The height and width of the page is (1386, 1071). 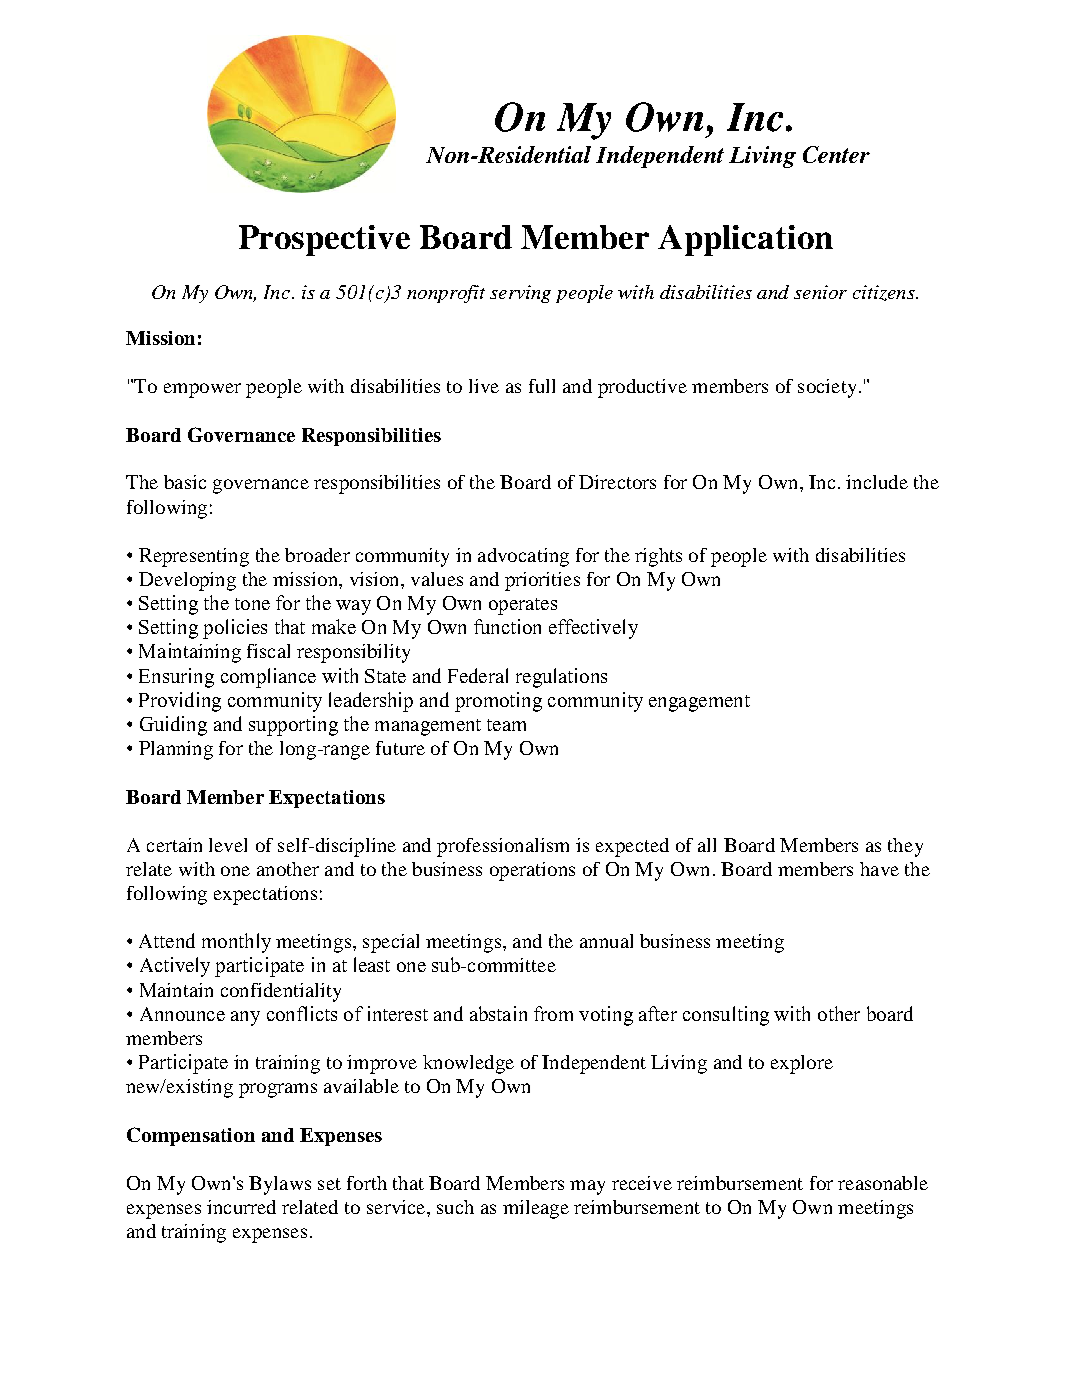 I want to click on annual, so click(x=606, y=941).
